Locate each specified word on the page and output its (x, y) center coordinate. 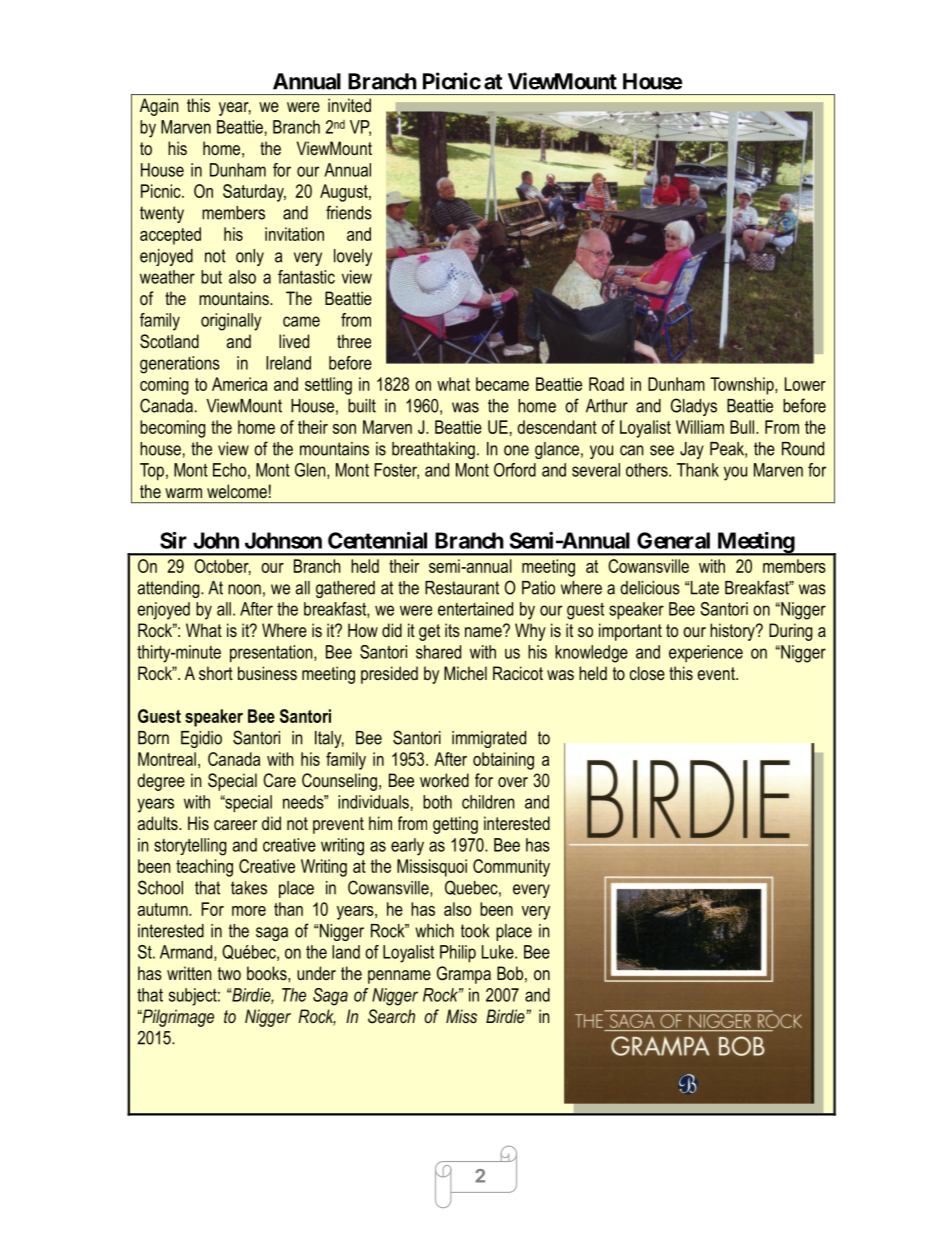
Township (743, 386)
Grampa (464, 975)
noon (244, 589)
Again (159, 107)
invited (349, 105)
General (673, 540)
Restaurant (462, 588)
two (229, 973)
